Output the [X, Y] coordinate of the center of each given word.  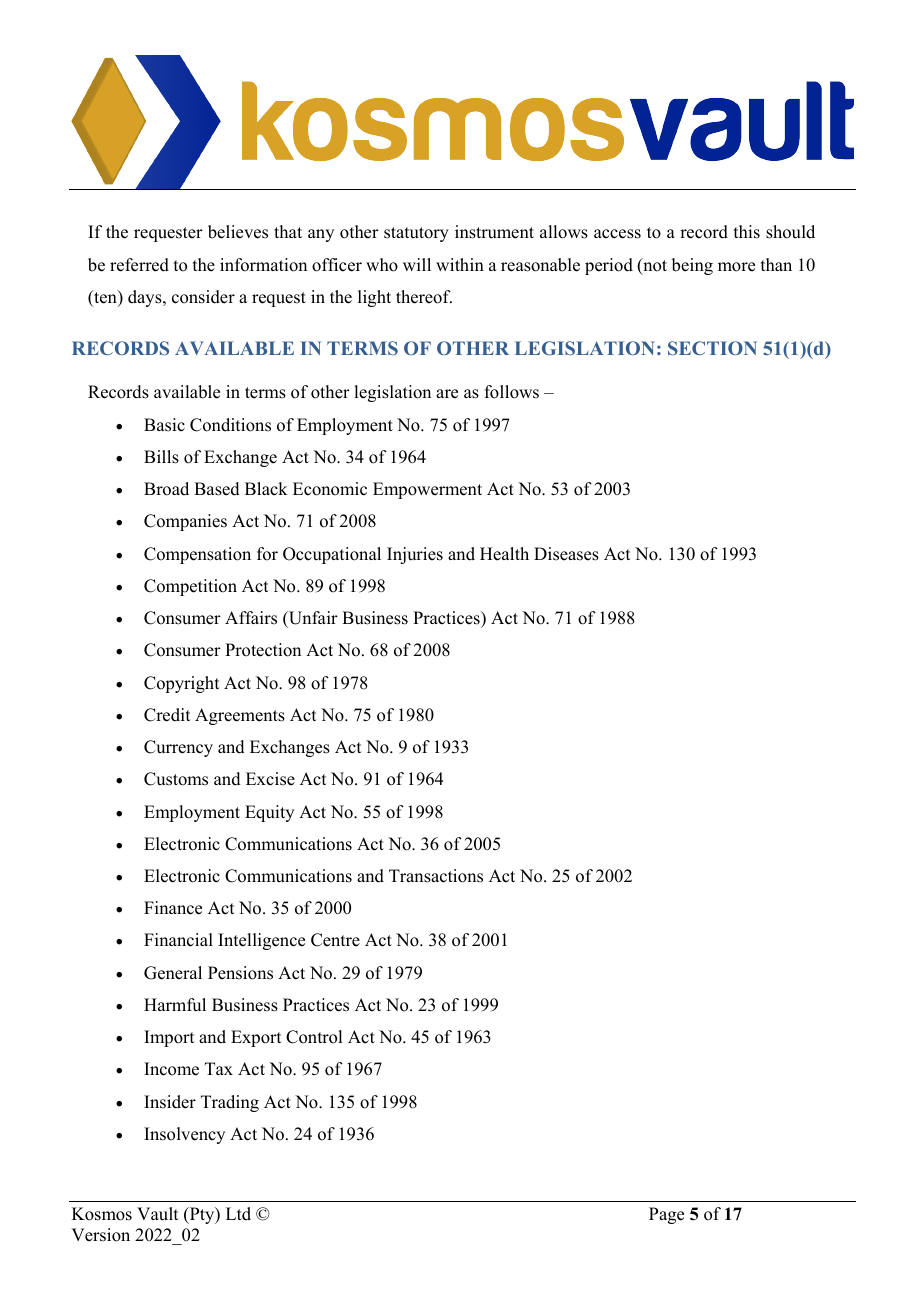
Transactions [436, 876]
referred [139, 265]
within [460, 264]
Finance [173, 908]
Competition [190, 587]
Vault [157, 1214]
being [692, 266]
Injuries [415, 555]
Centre [335, 940]
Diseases [566, 554]
